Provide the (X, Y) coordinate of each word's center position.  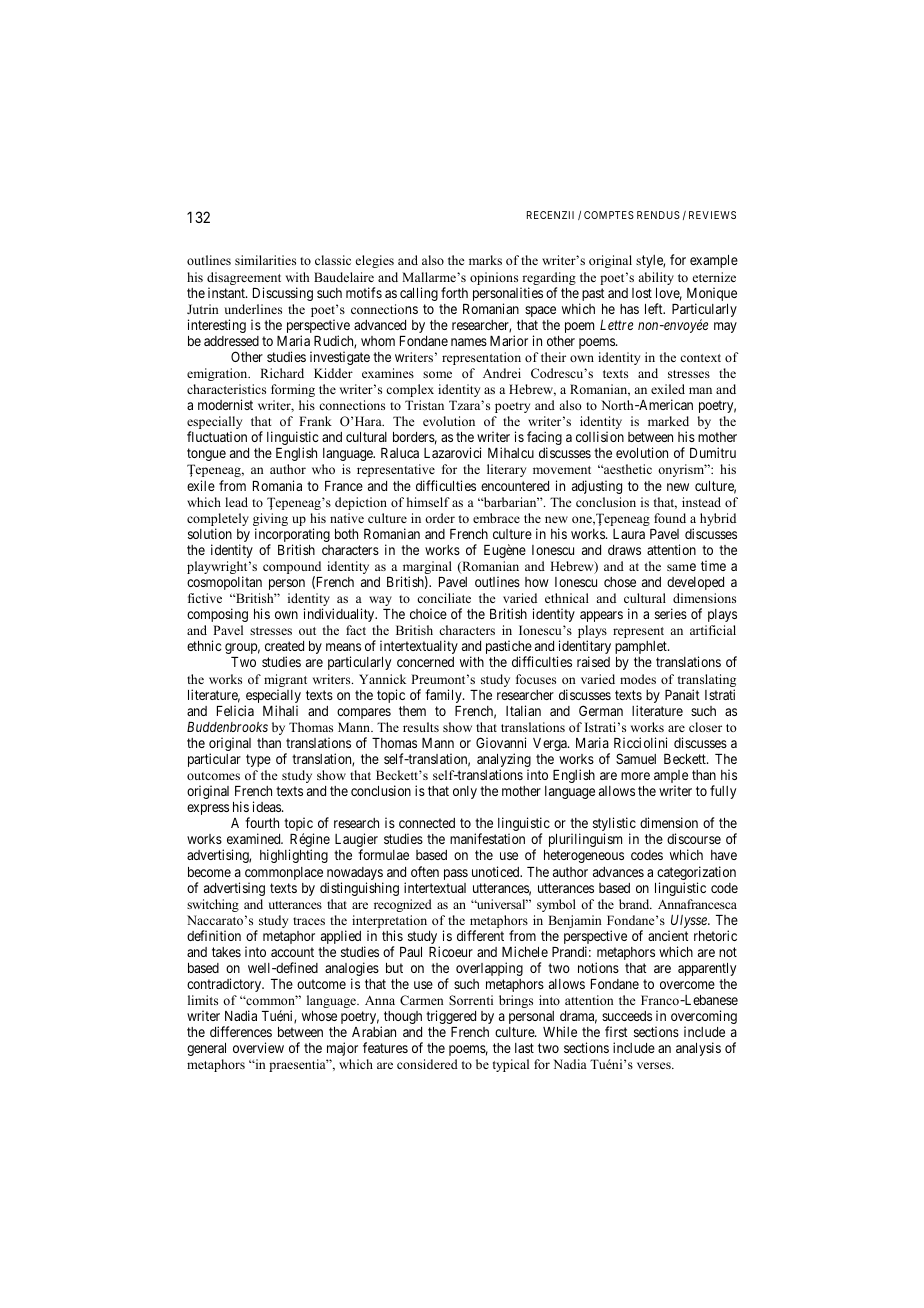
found (670, 518)
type (258, 760)
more (635, 776)
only (465, 792)
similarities (265, 260)
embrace (496, 518)
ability (656, 278)
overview (258, 1047)
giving (270, 521)
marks (485, 260)
